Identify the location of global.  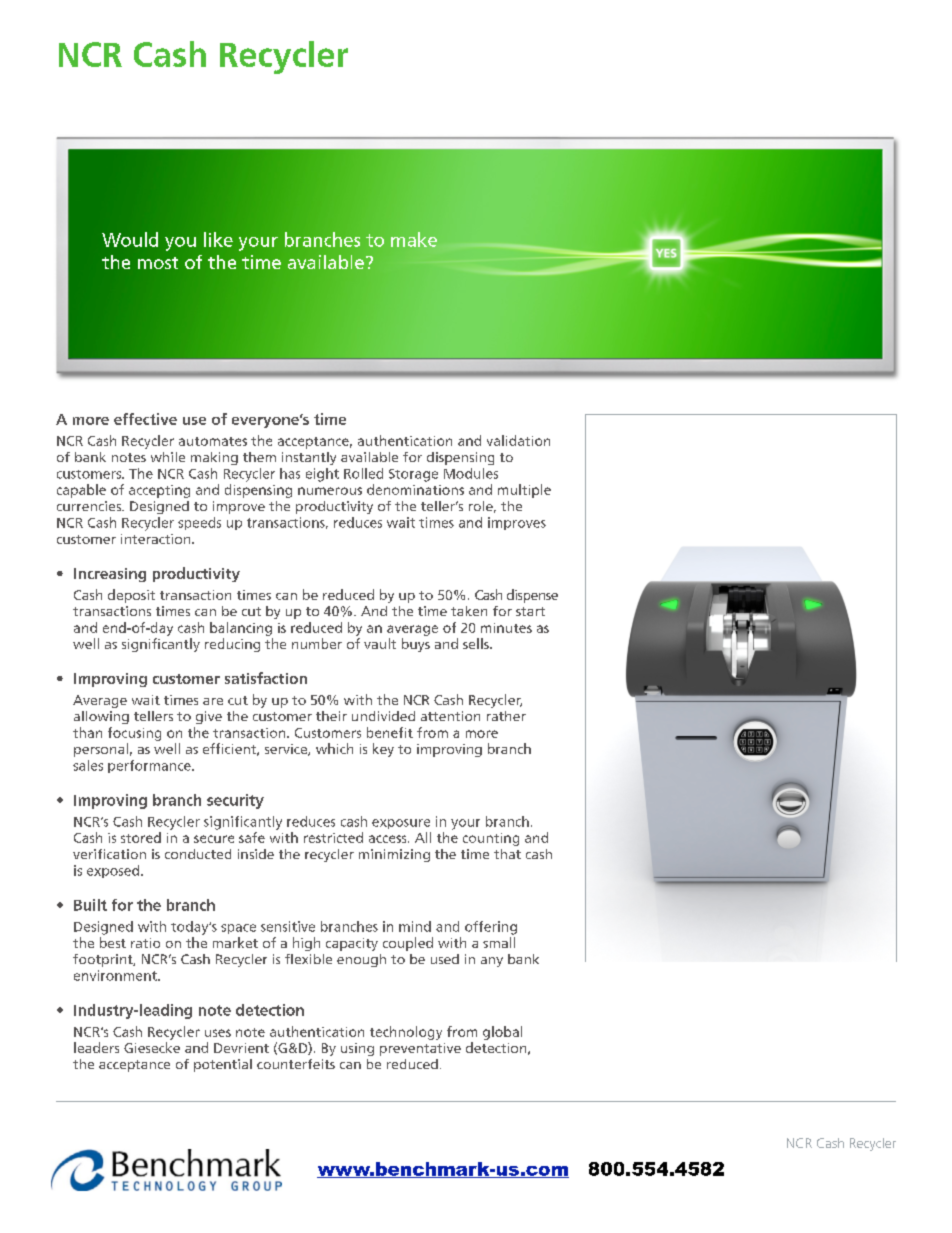
(502, 1033).
